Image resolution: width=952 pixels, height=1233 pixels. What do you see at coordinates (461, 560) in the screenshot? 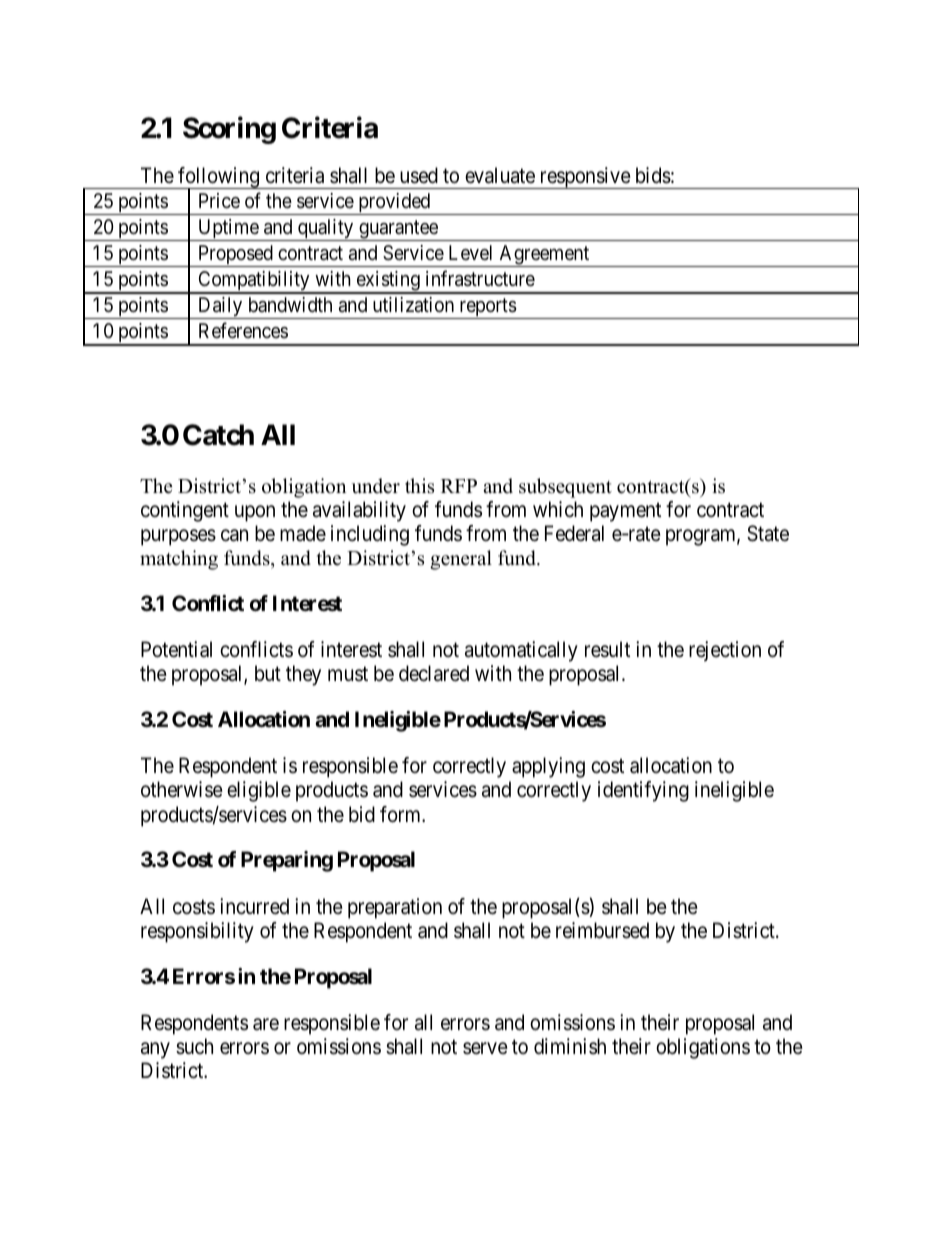
I see `general` at bounding box center [461, 560].
